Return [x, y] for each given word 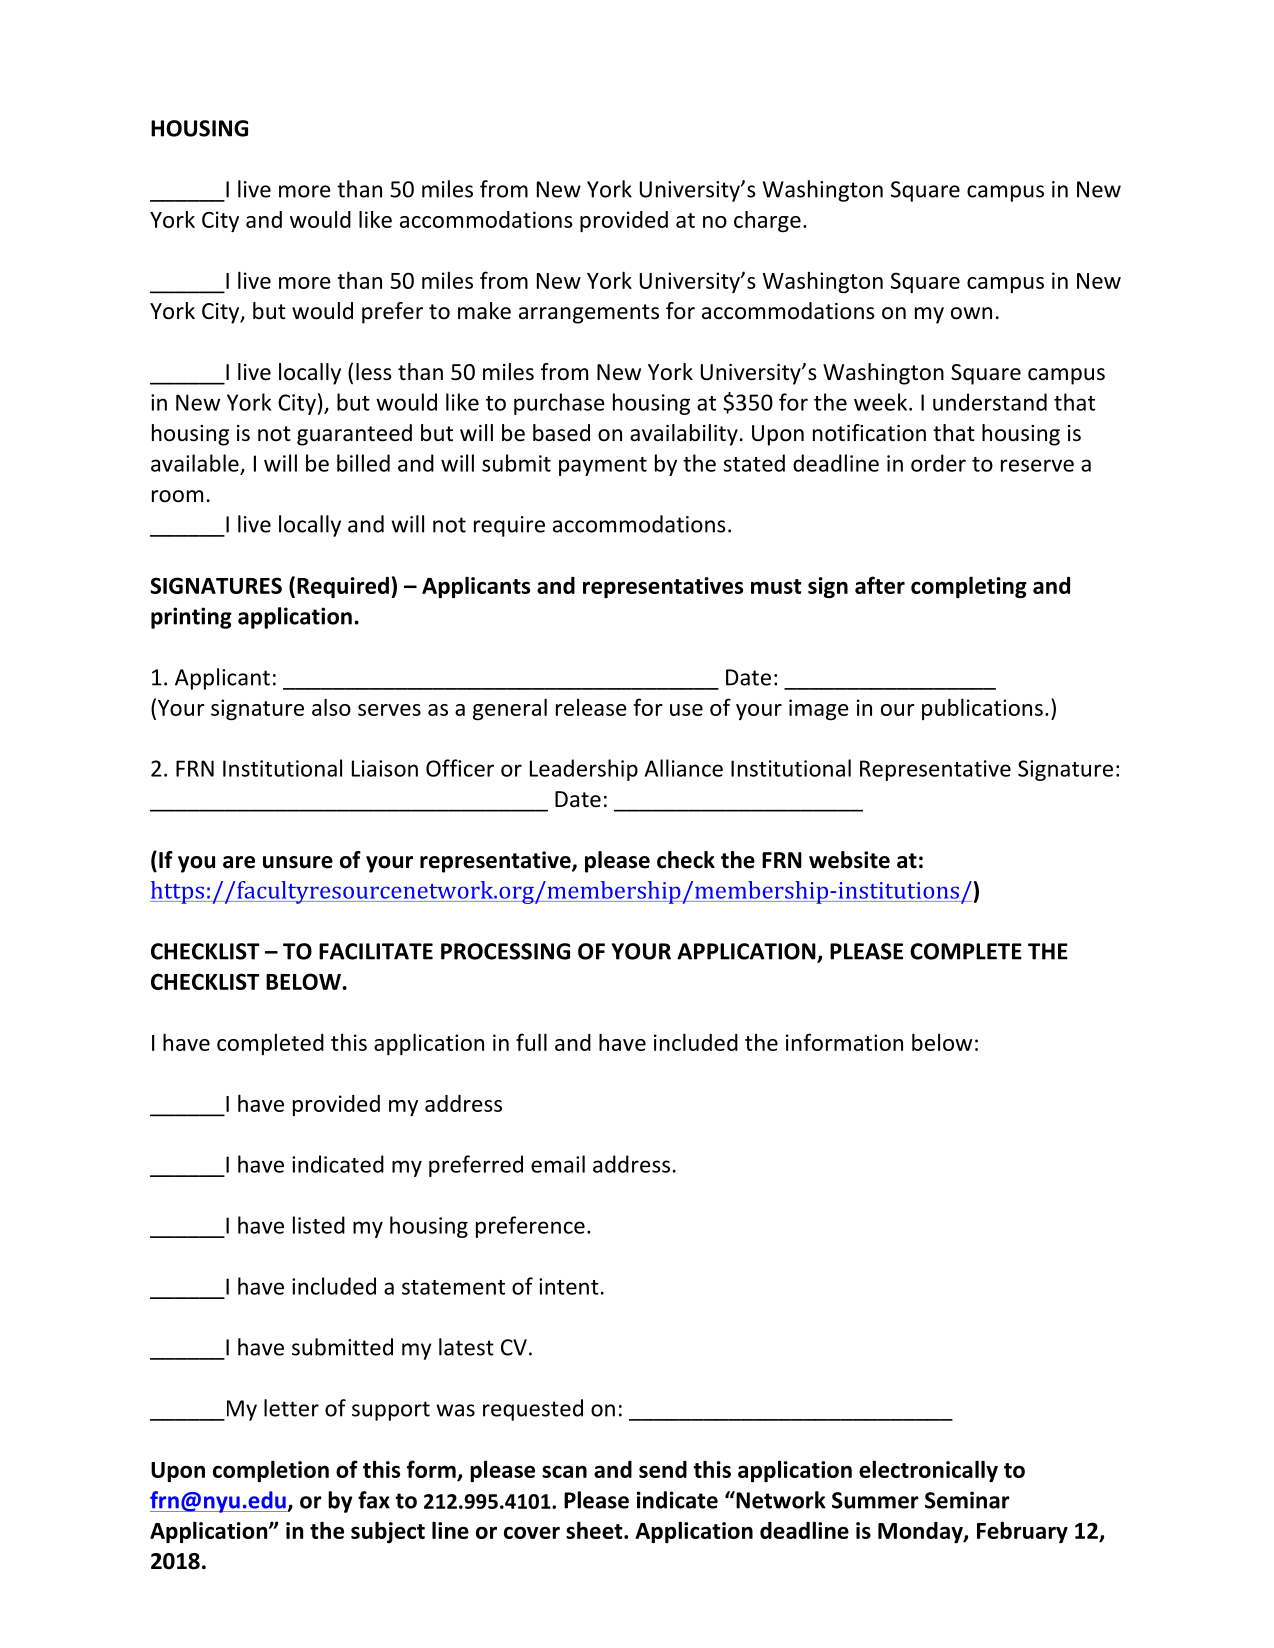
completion [271, 1471]
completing [969, 588]
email [558, 1164]
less [374, 372]
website [849, 860]
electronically [928, 1471]
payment [603, 466]
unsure [298, 862]
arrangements [589, 314]
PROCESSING [505, 951]
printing [191, 618]
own [971, 313]
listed [319, 1225]
